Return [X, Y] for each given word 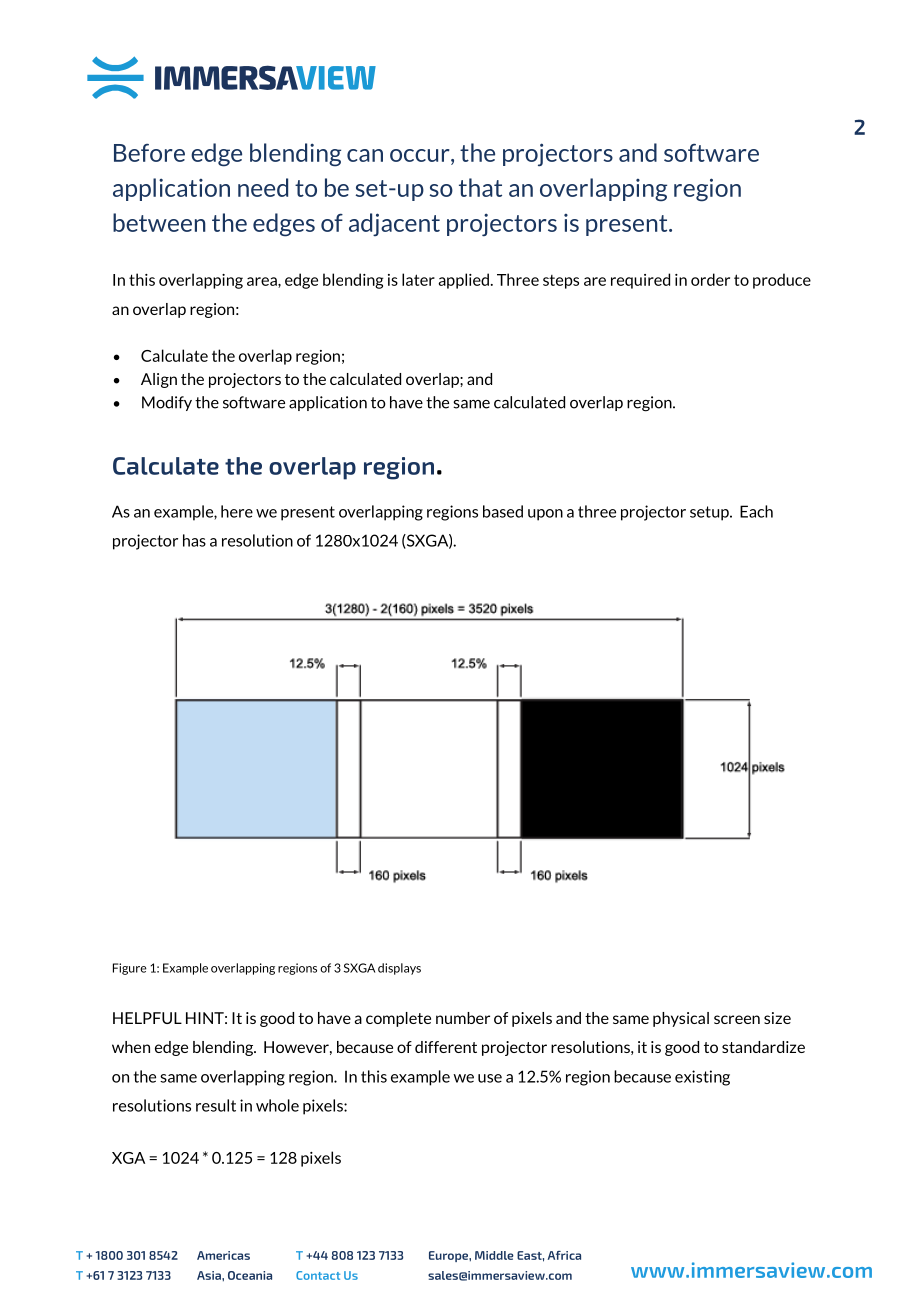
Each [756, 511]
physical [681, 1019]
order [710, 279]
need [263, 187]
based [503, 511]
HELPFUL [147, 1018]
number [463, 1018]
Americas [223, 1255]
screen [737, 1019]
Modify [167, 403]
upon [545, 515]
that [480, 187]
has [194, 540]
